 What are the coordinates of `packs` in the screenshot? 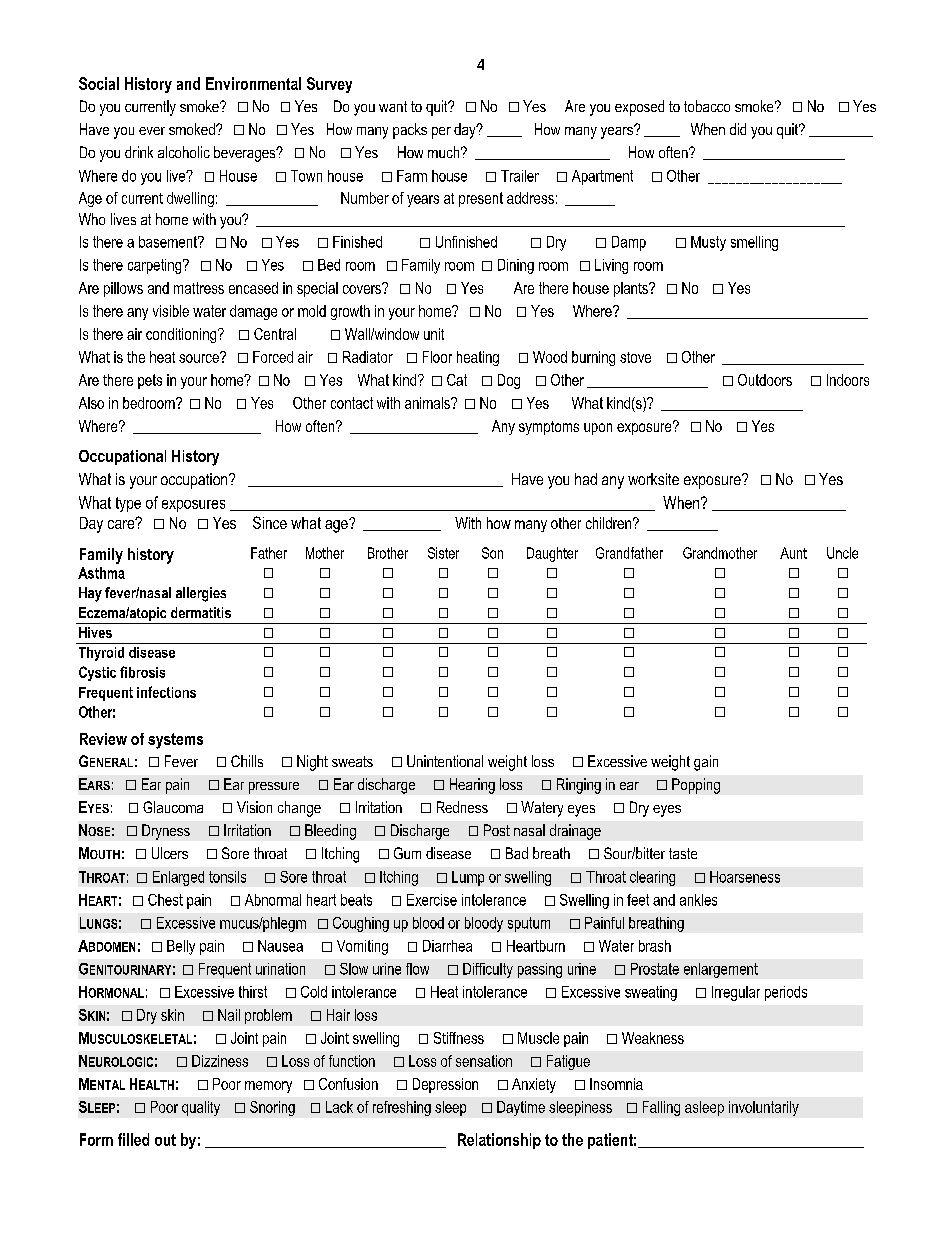 It's located at (410, 131).
